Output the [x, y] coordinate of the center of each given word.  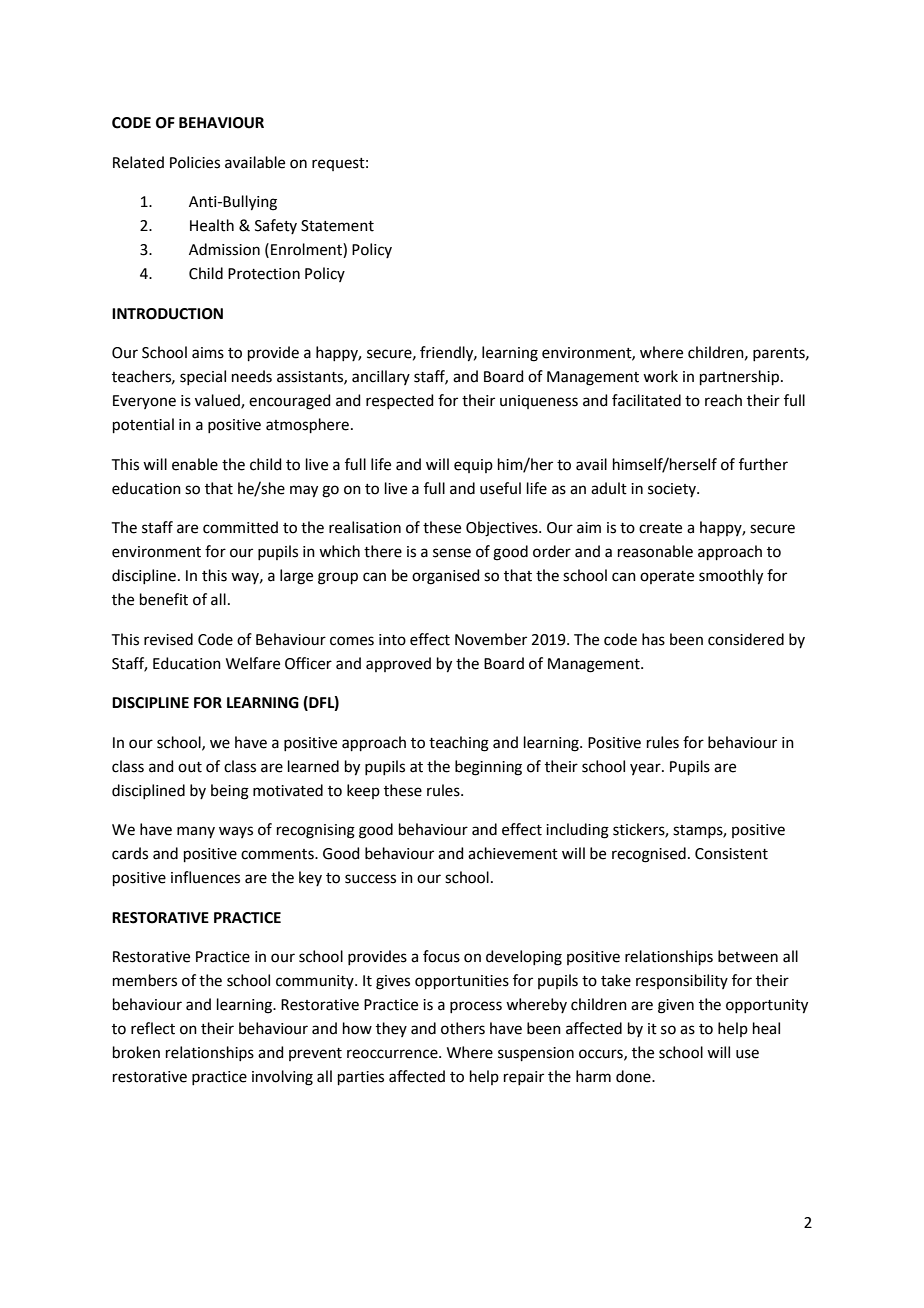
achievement [513, 853]
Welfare [253, 663]
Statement [337, 226]
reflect [153, 1028]
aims [208, 353]
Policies [195, 162]
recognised [649, 855]
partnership [739, 377]
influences [205, 877]
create [660, 528]
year [646, 769]
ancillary [381, 377]
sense [452, 553]
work [660, 376]
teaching [459, 744]
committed [240, 527]
